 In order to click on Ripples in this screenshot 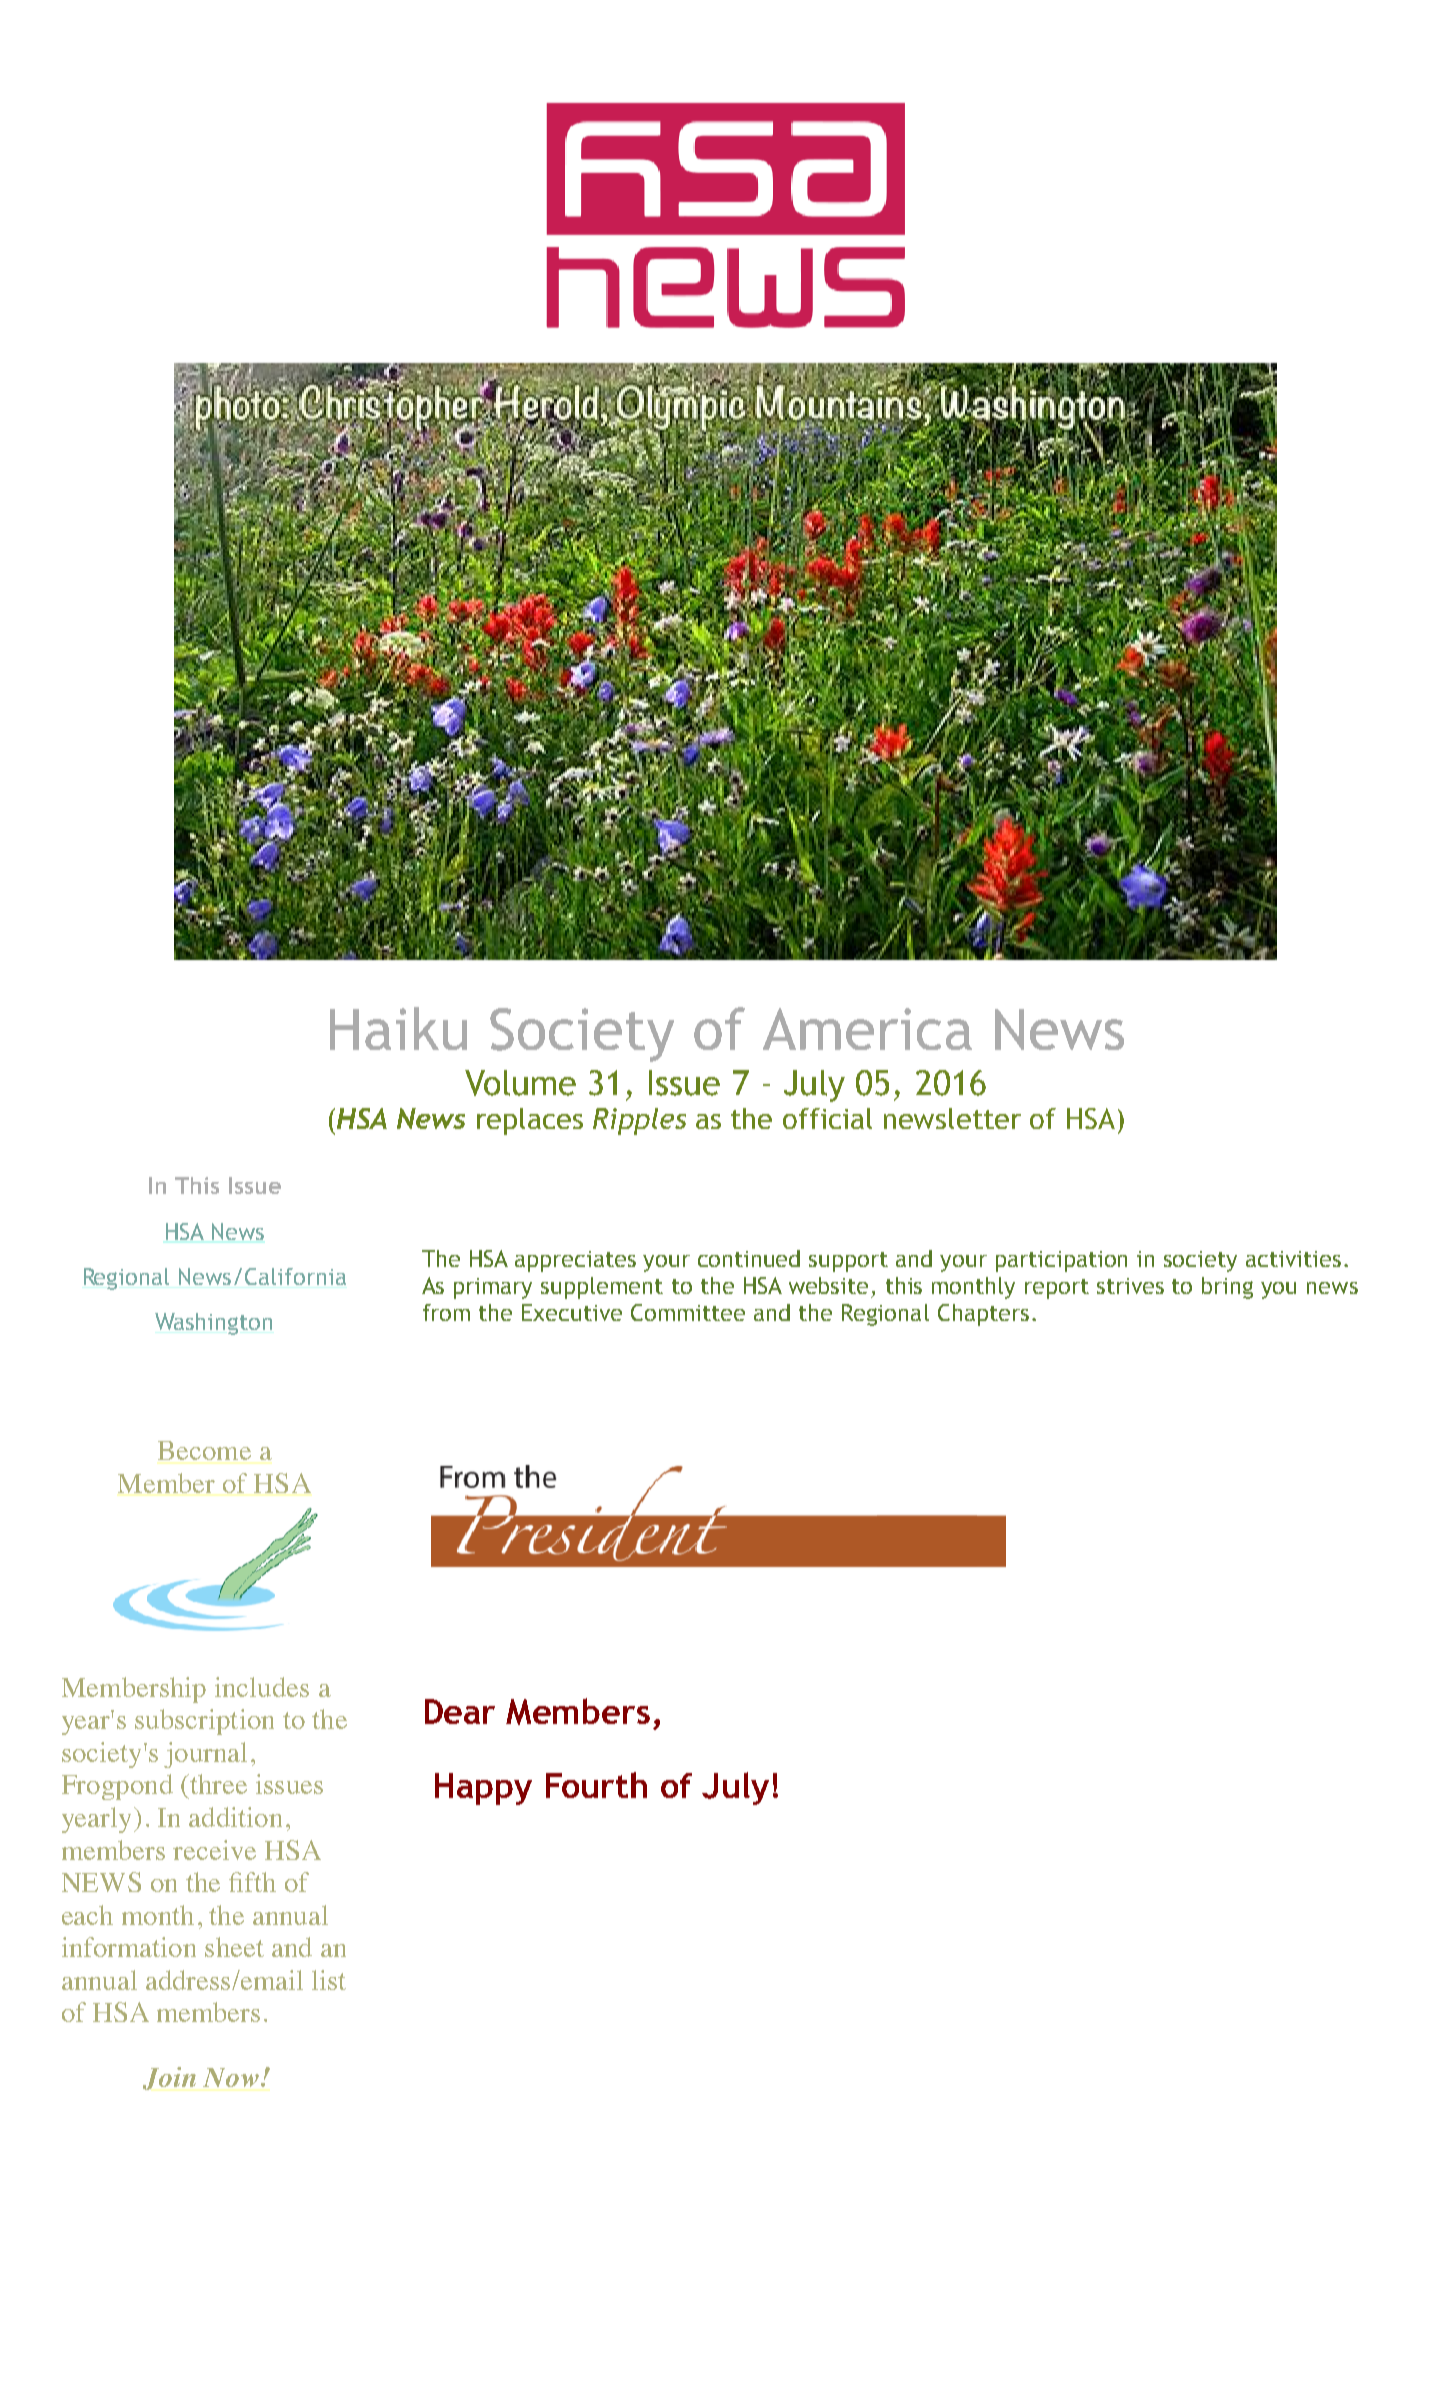, I will do `click(639, 1121)`.
